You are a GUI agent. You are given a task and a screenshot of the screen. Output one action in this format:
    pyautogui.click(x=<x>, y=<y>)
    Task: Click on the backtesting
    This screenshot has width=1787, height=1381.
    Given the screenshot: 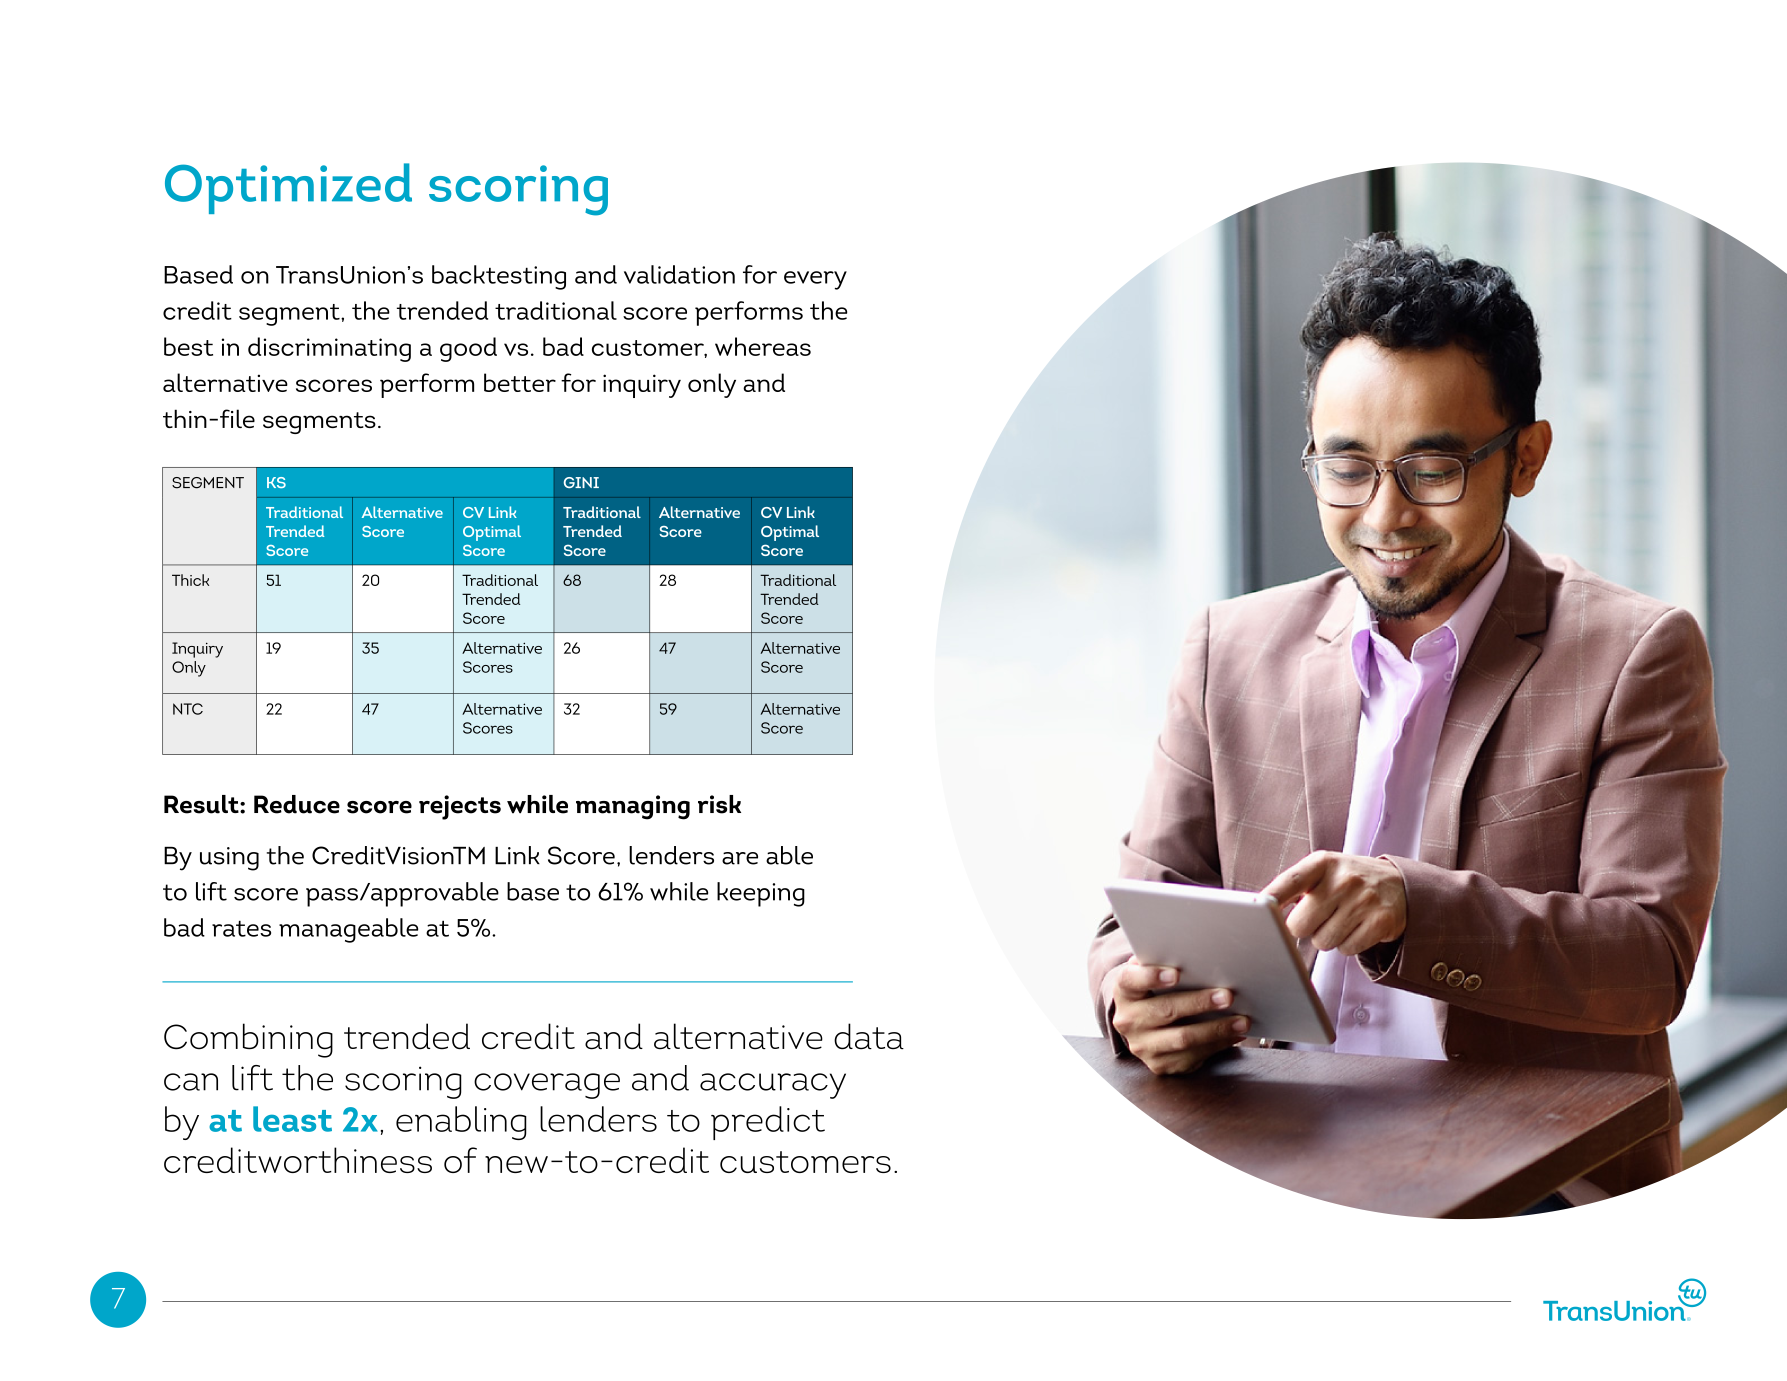 What is the action you would take?
    pyautogui.click(x=499, y=277)
